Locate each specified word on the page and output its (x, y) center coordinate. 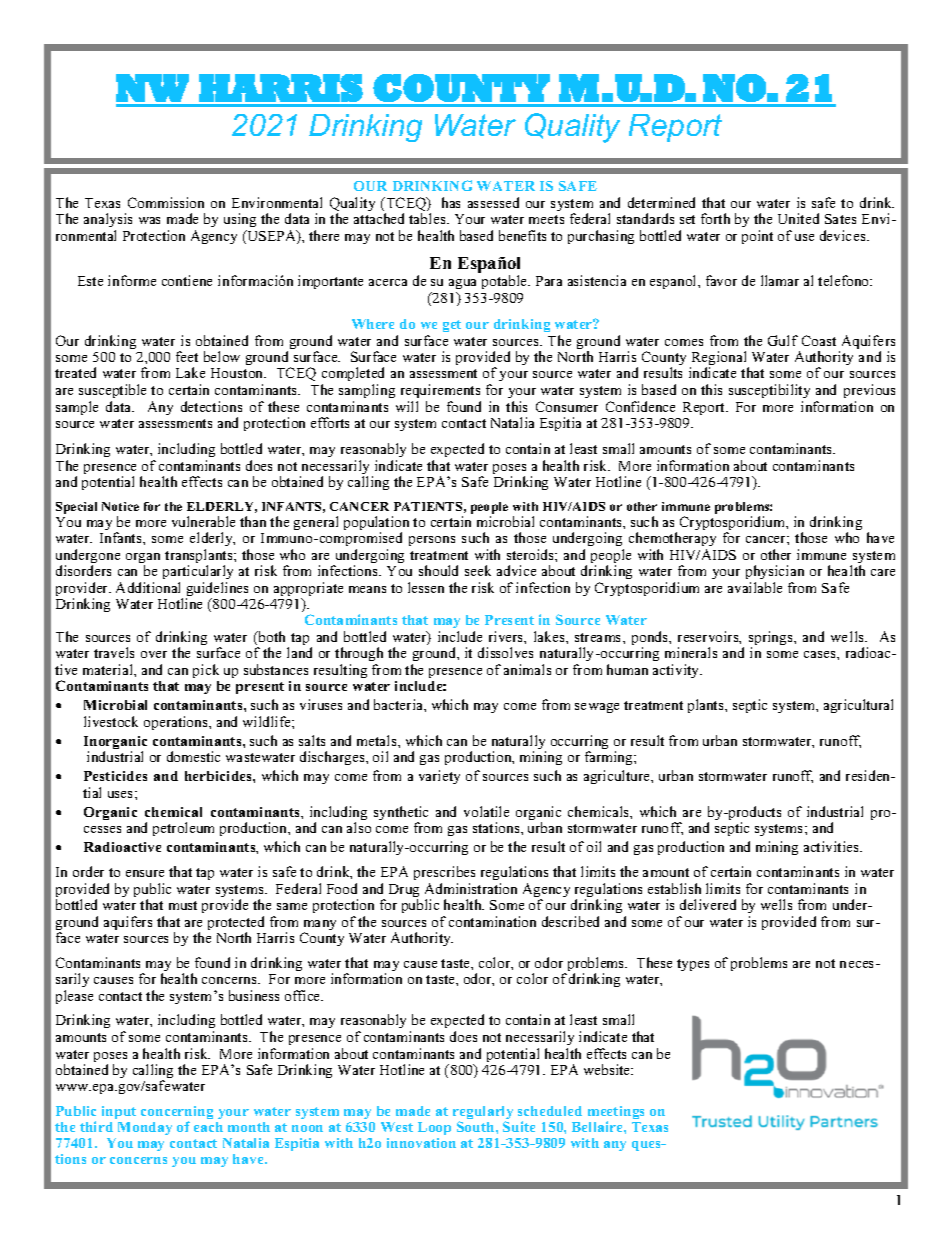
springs (772, 639)
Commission (166, 202)
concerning (177, 1114)
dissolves (505, 652)
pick (206, 671)
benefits (522, 235)
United (798, 218)
